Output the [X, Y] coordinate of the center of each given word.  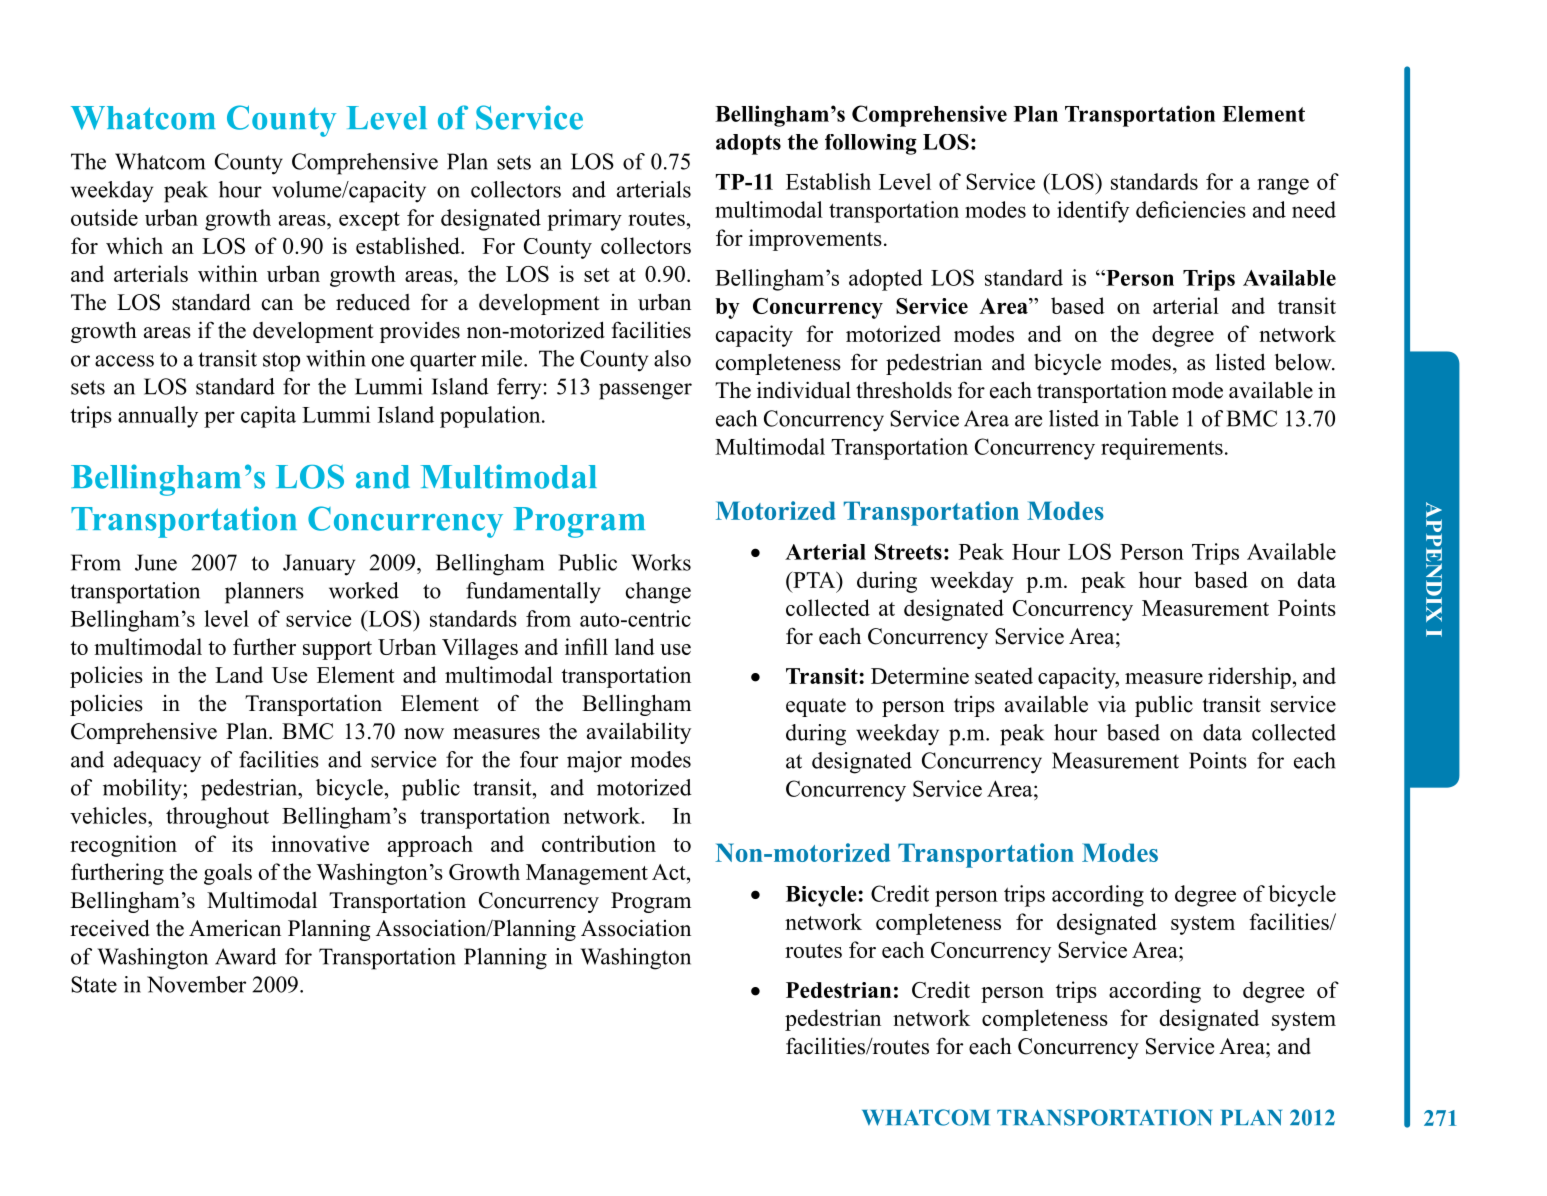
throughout [217, 818]
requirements [1162, 449]
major [594, 762]
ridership [1249, 678]
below [1304, 362]
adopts [748, 144]
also [672, 358]
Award [246, 956]
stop [281, 362]
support [337, 650]
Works [661, 562]
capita [268, 417]
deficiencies [1191, 209]
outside [104, 217]
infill [586, 646]
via [1112, 704]
